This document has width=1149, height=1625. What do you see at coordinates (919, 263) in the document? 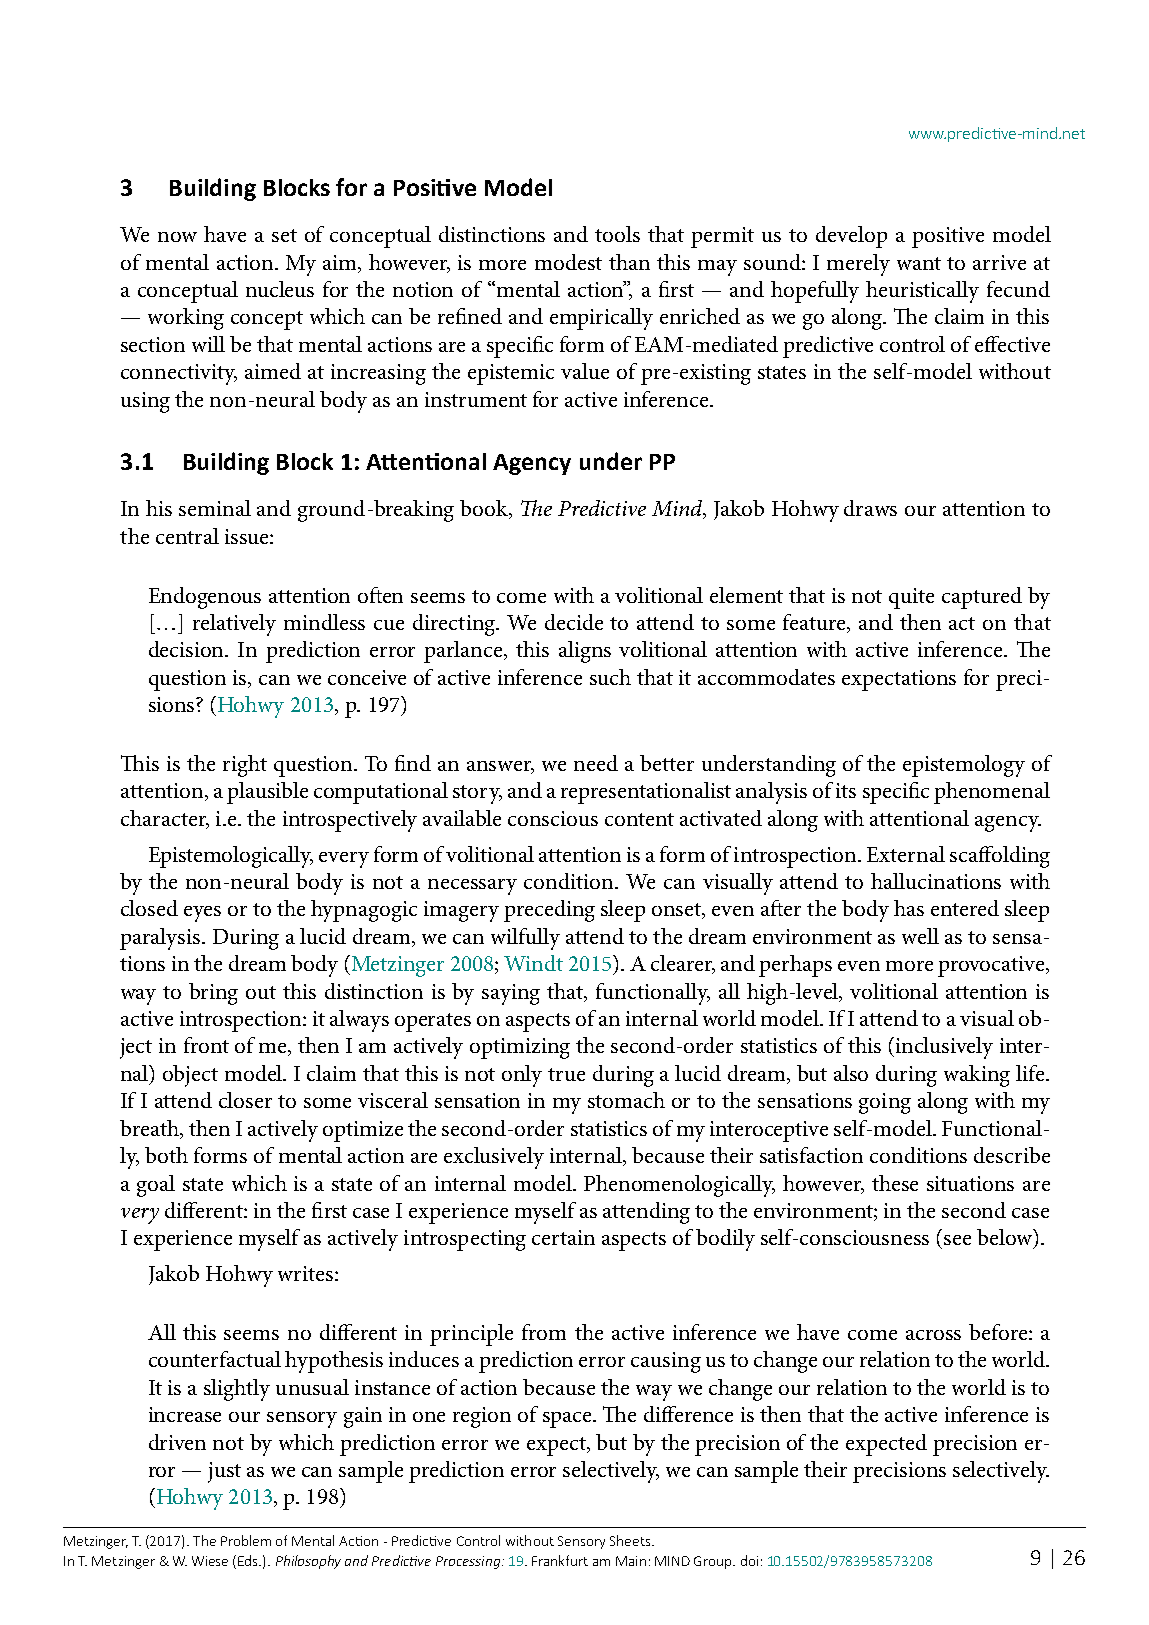
I see `want` at bounding box center [919, 263].
